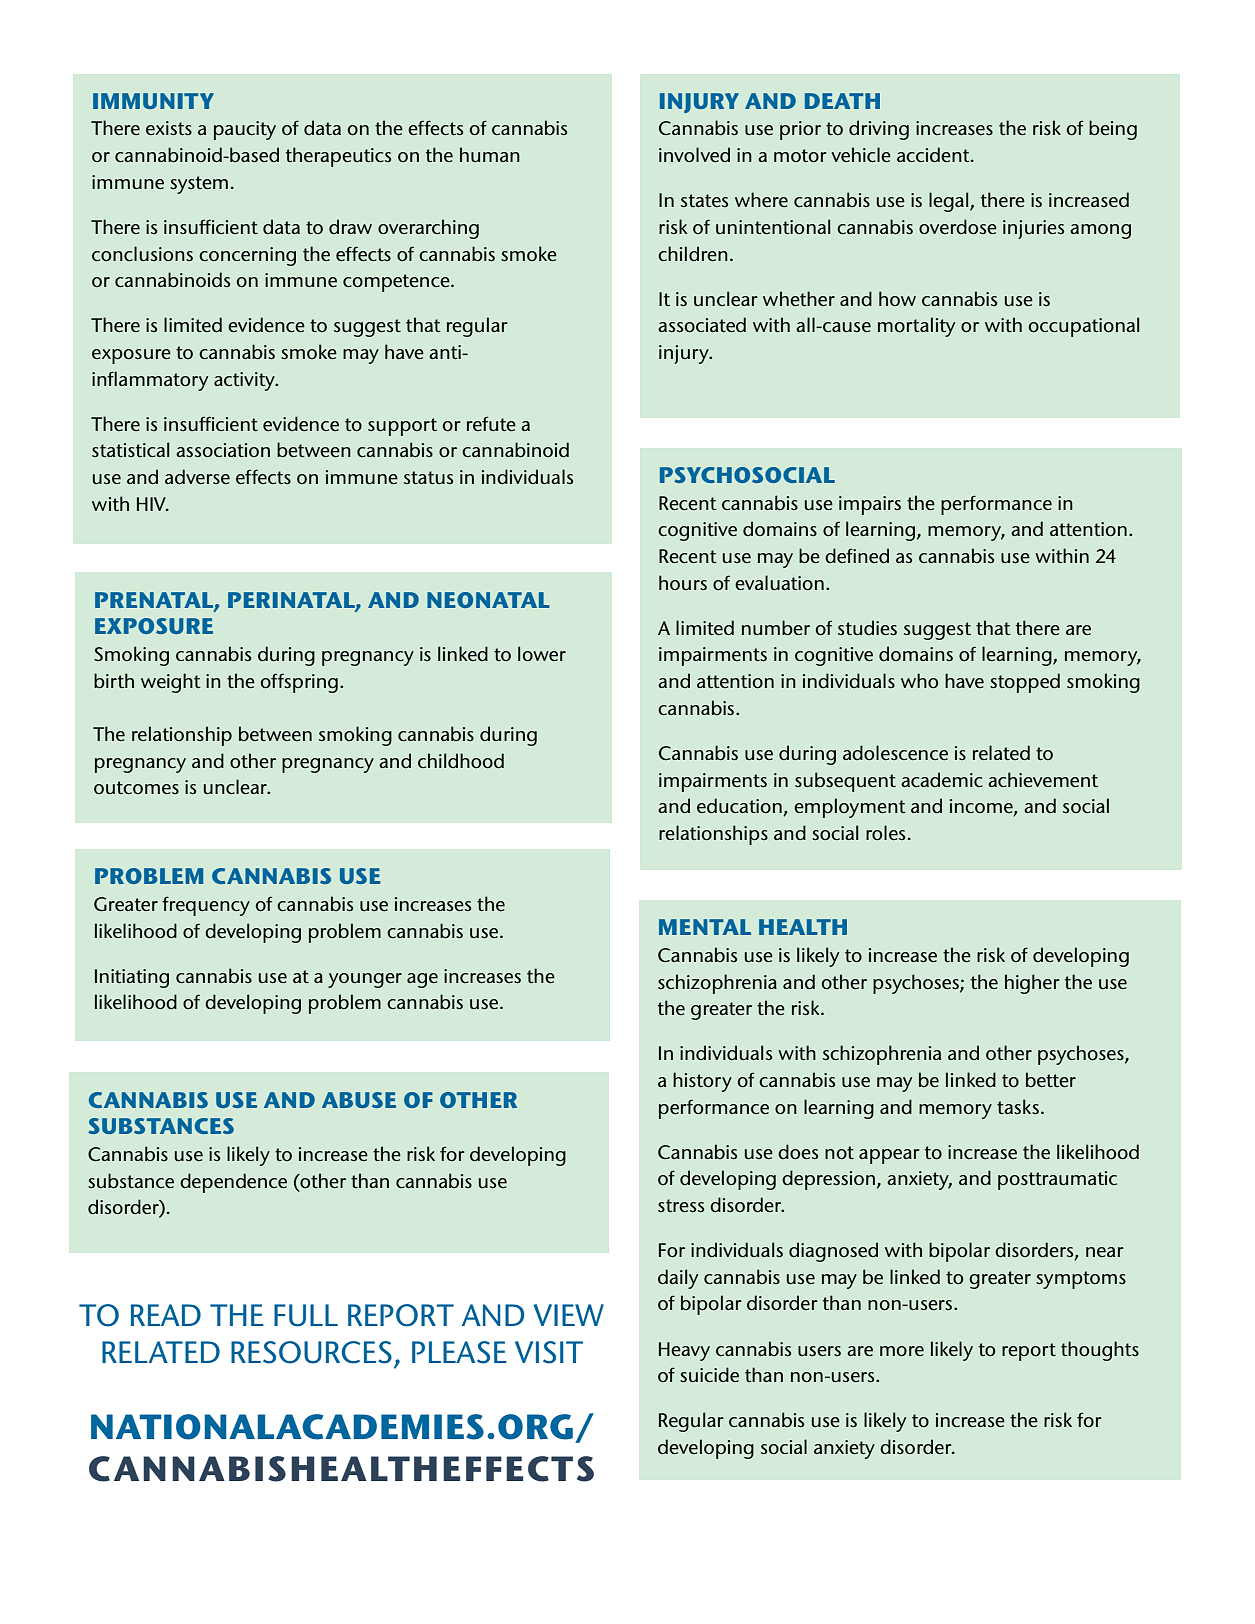 The image size is (1255, 1624). Describe the element at coordinates (870, 505) in the document. I see `impairs` at that location.
